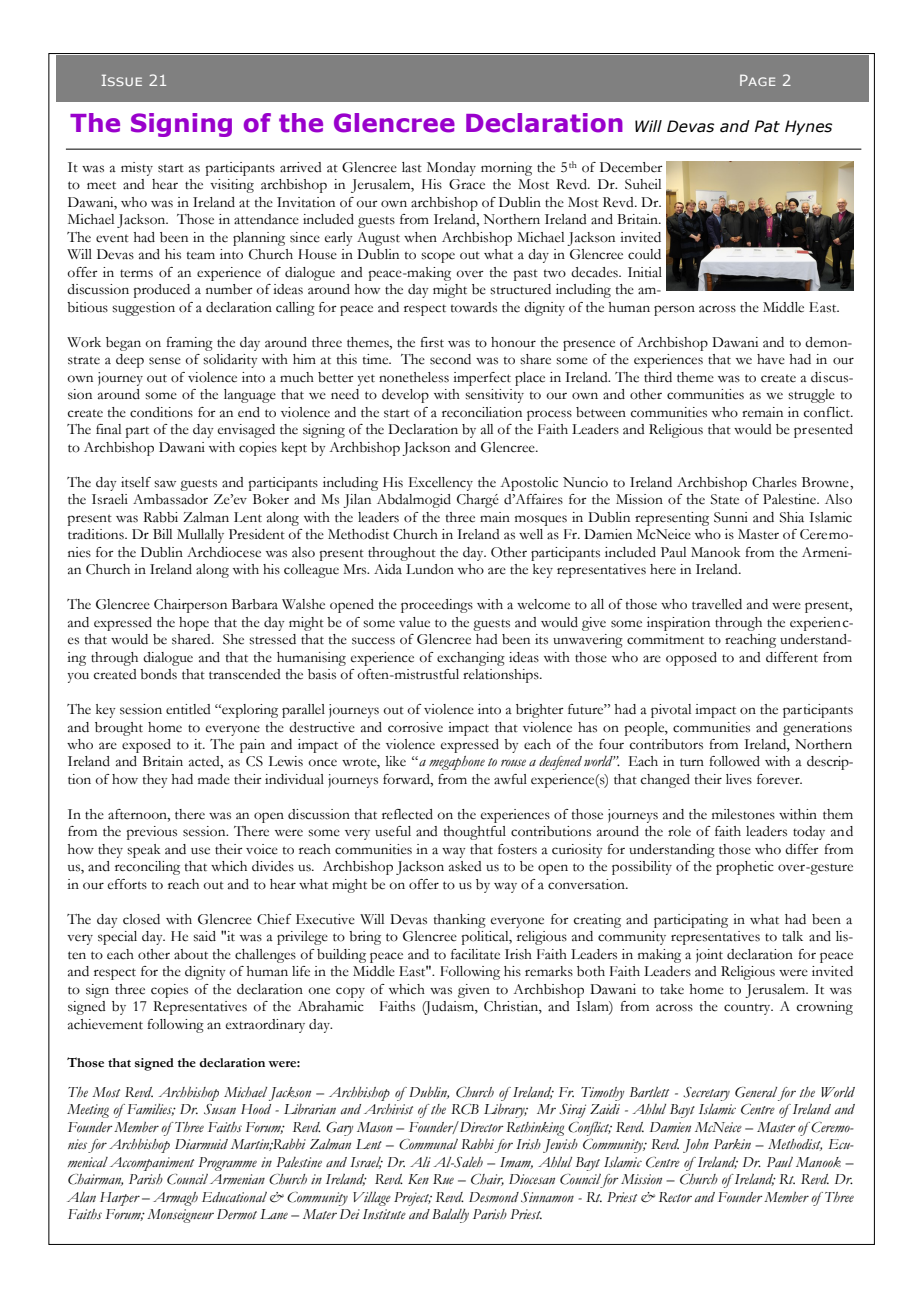  What do you see at coordinates (120, 1199) in the page?
I see `Harper` at bounding box center [120, 1199].
